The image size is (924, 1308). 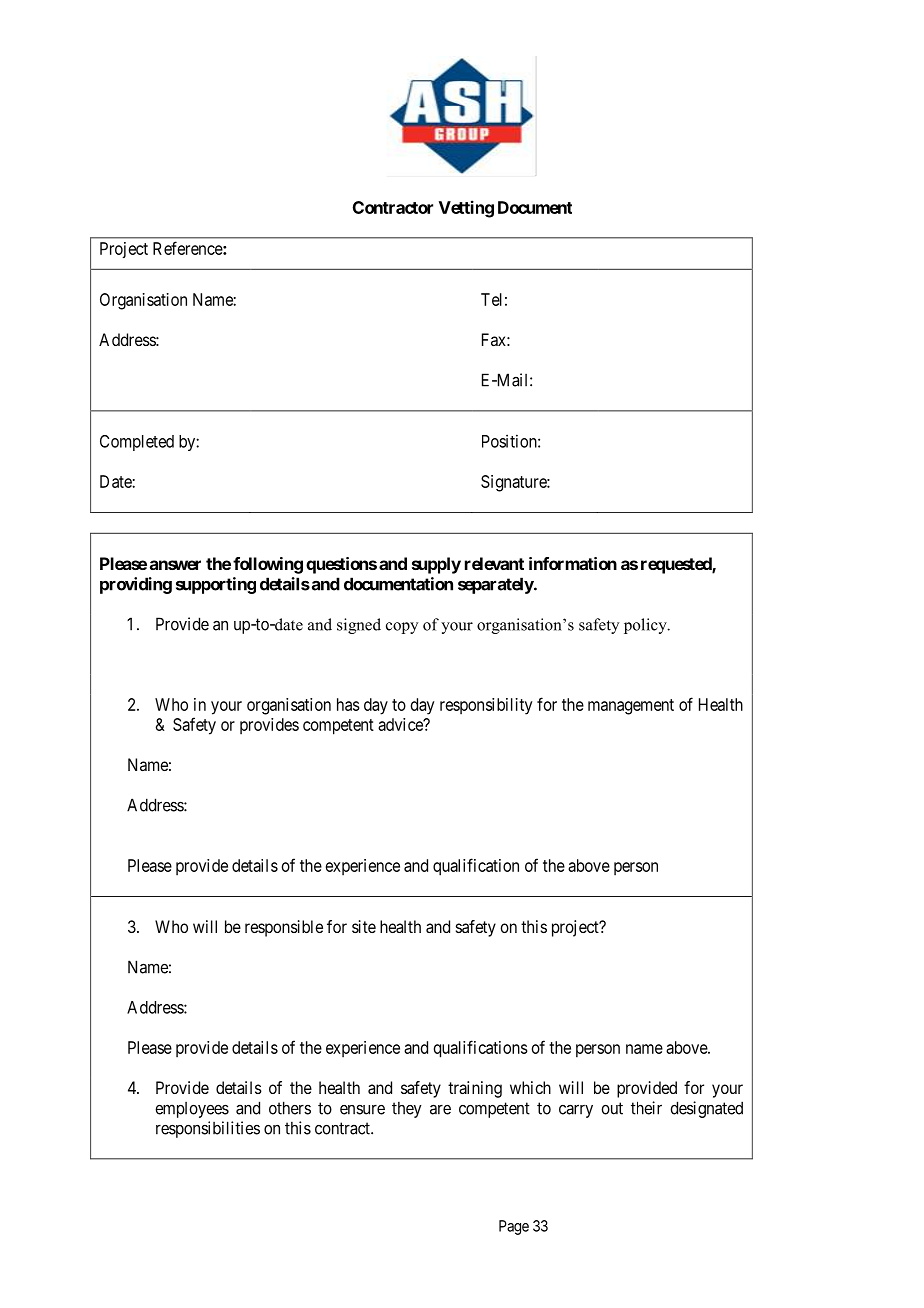 What do you see at coordinates (646, 1108) in the page?
I see `their` at bounding box center [646, 1108].
